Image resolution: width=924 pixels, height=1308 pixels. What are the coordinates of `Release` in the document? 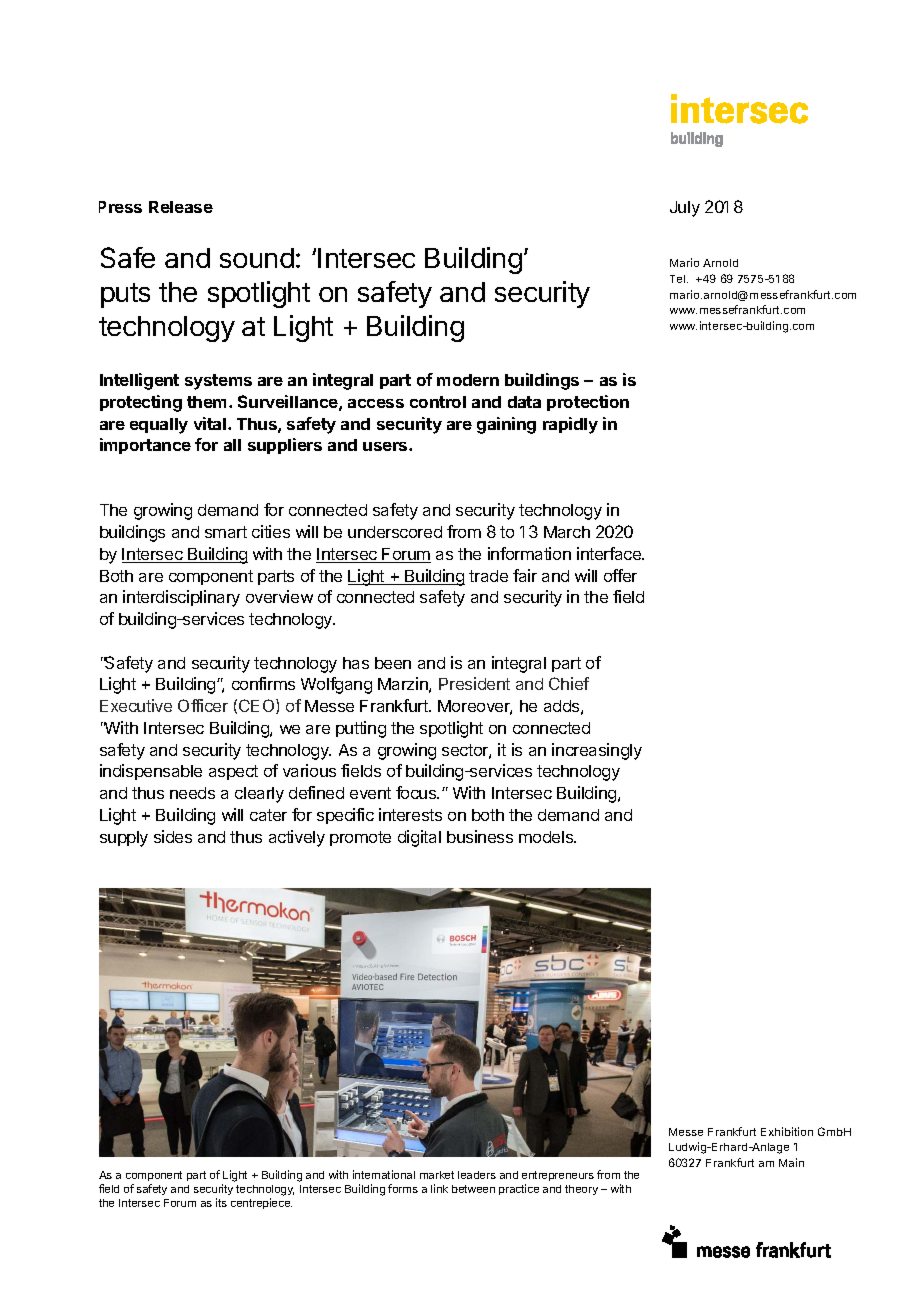 It's located at (181, 207).
